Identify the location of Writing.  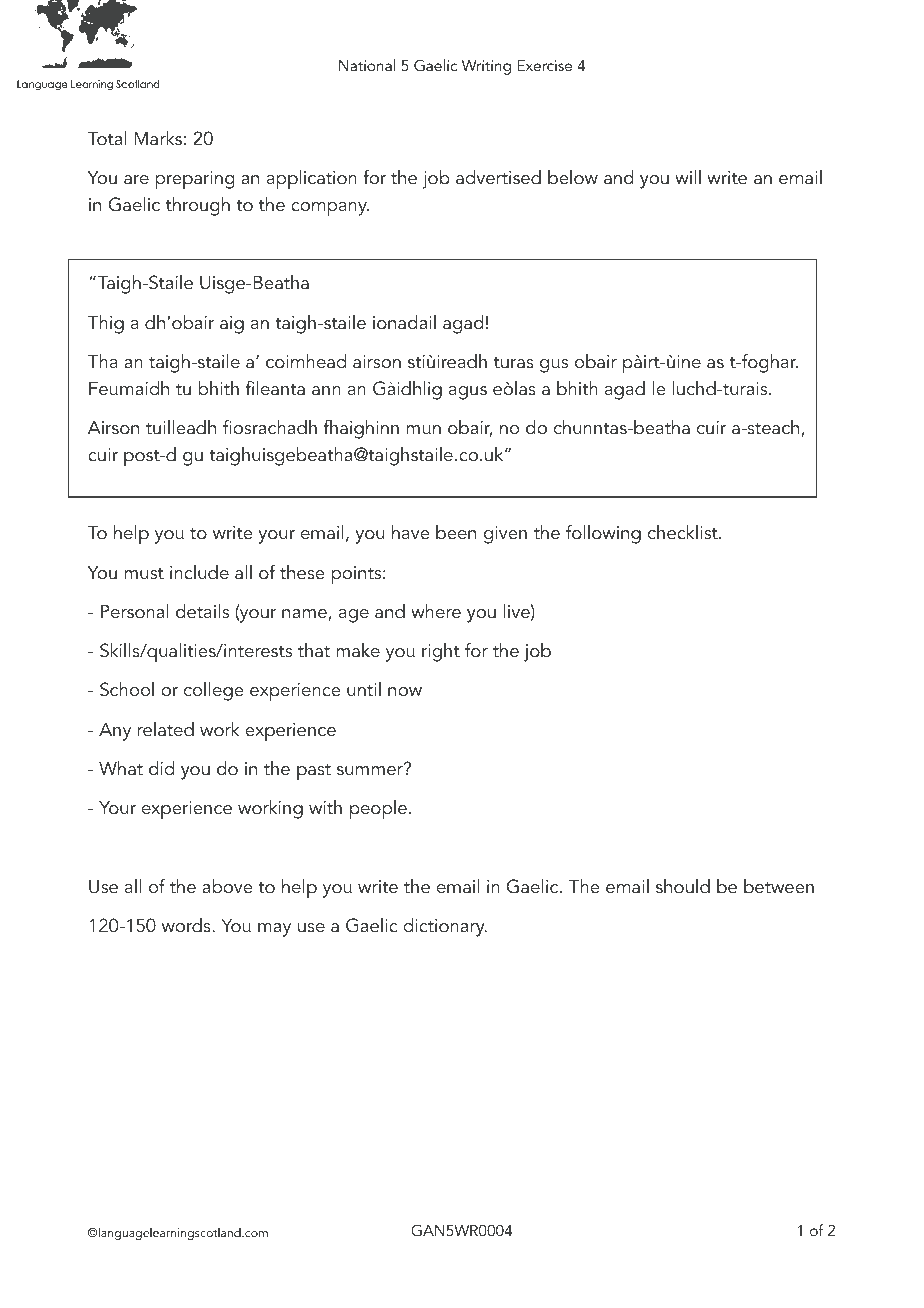
(486, 67).
